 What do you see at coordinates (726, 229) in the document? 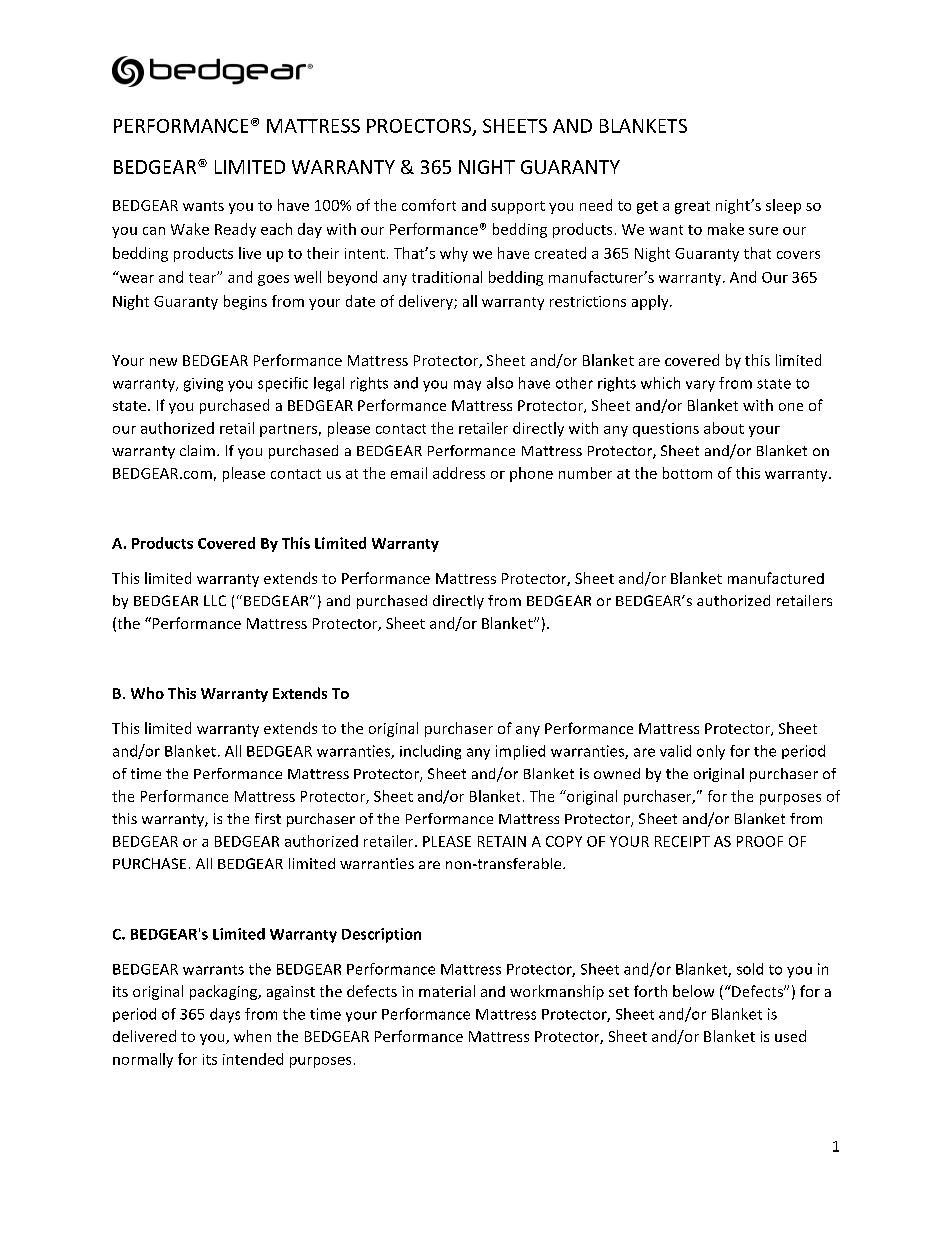
I see `make` at bounding box center [726, 229].
